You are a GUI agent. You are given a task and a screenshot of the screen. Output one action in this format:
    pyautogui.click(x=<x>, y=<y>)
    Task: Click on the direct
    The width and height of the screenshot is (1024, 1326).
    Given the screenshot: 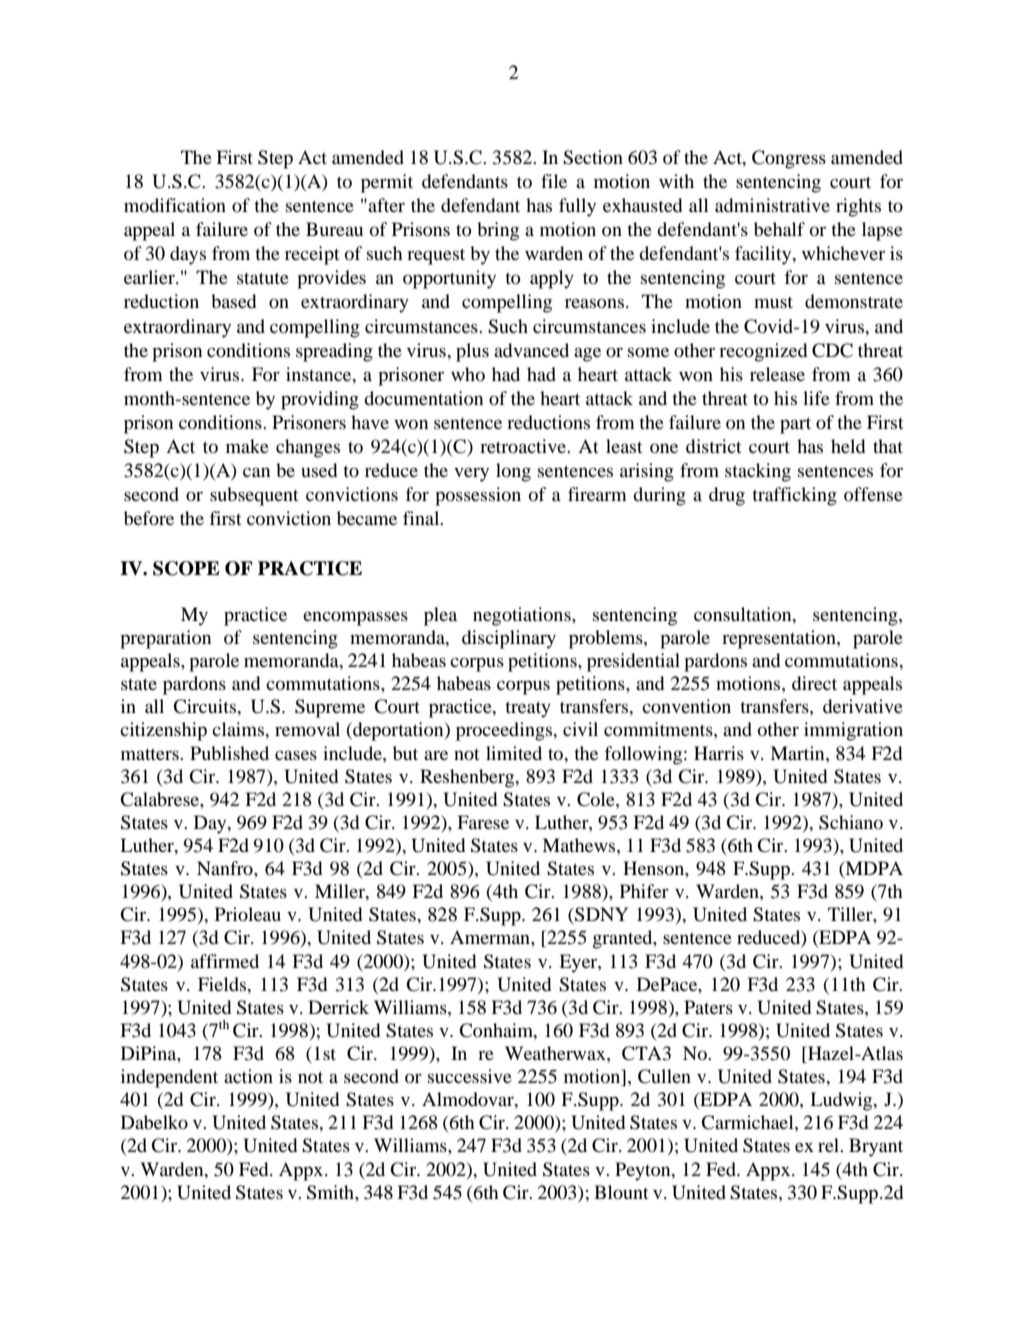 What is the action you would take?
    pyautogui.click(x=814, y=683)
